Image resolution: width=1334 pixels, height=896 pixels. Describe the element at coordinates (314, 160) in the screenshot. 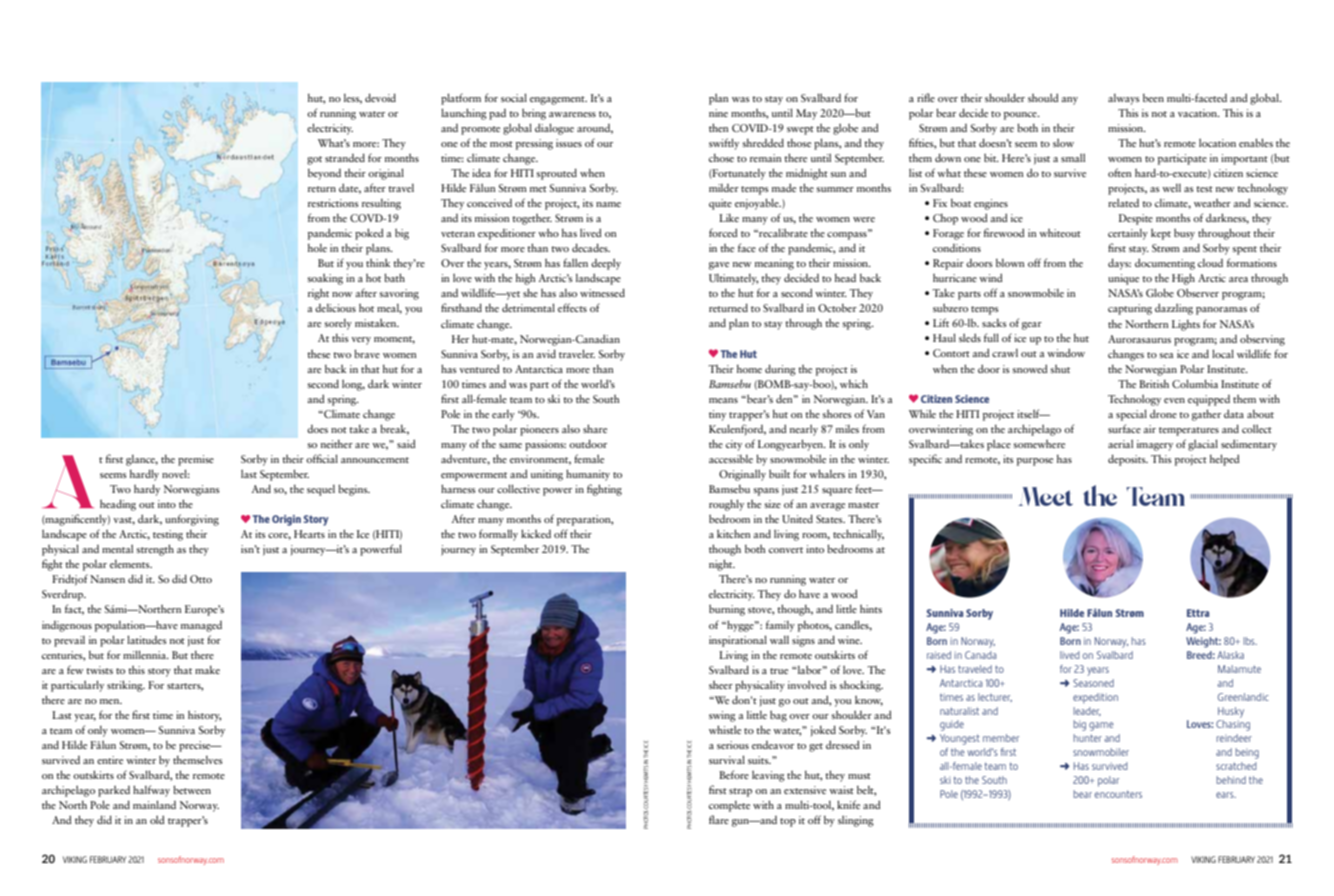

I see `got` at that location.
